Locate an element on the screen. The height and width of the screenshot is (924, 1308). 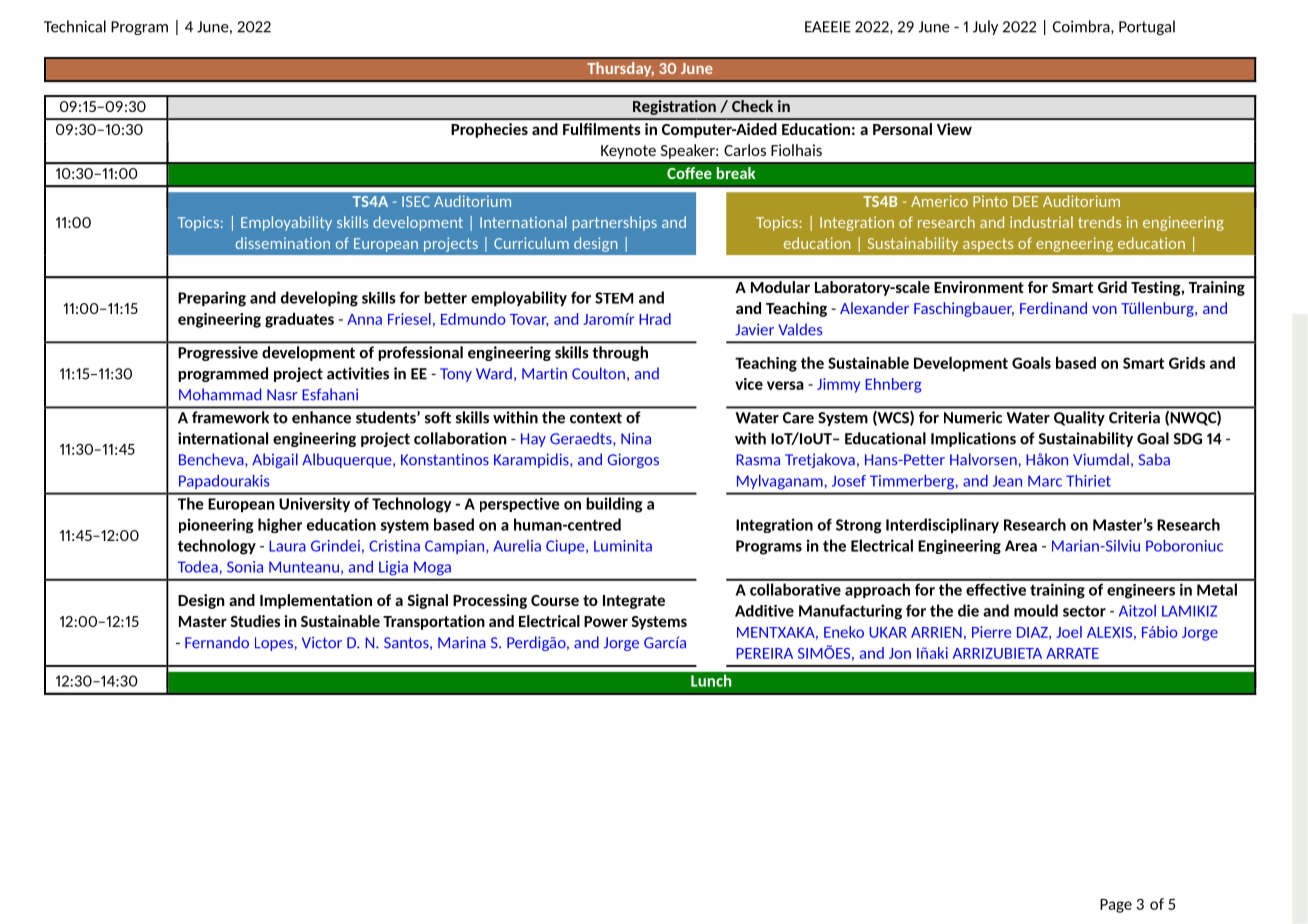
Marc is located at coordinates (1045, 481).
